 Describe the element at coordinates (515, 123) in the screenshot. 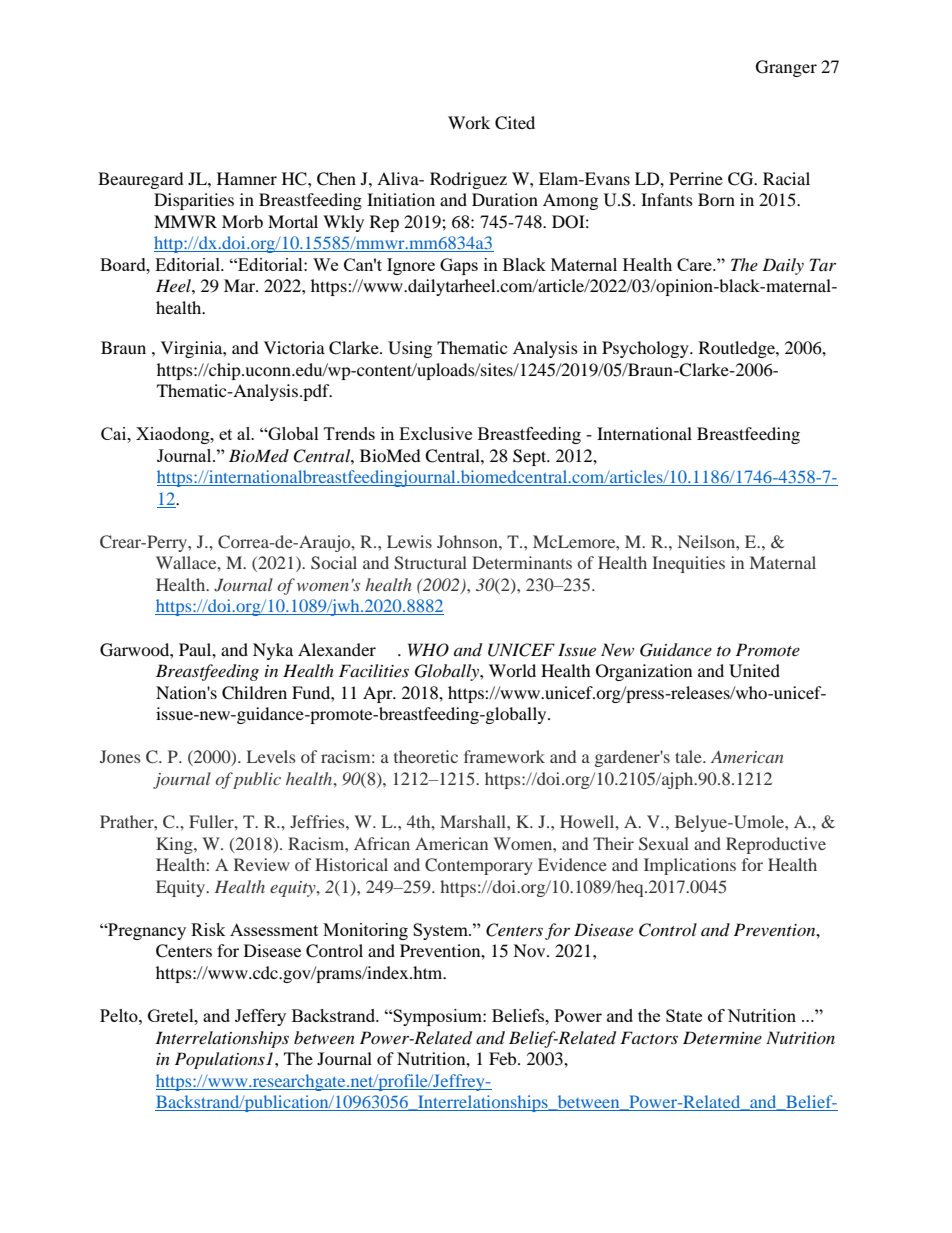

I see `Cited` at that location.
